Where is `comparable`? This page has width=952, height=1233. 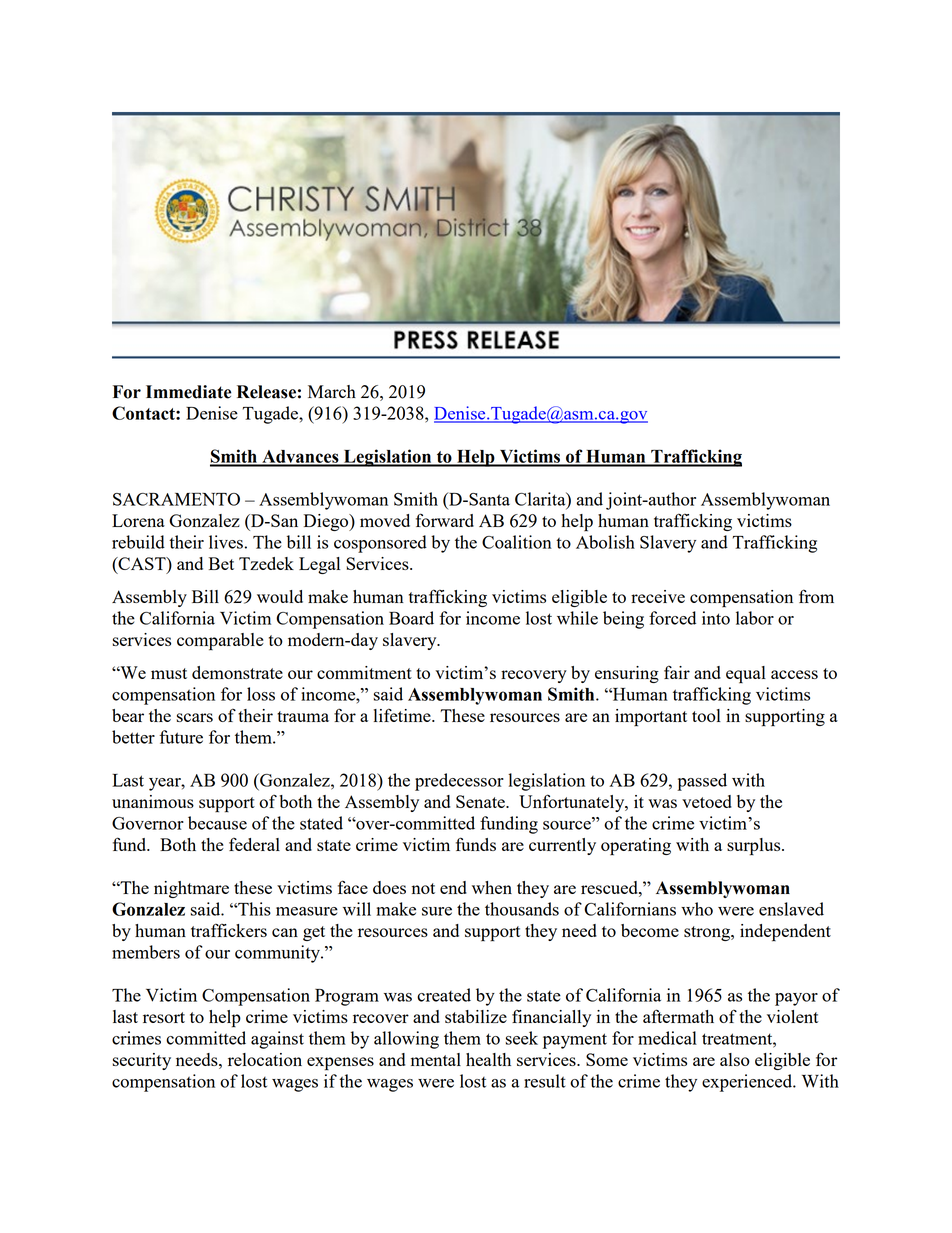
comparable is located at coordinates (220, 642).
